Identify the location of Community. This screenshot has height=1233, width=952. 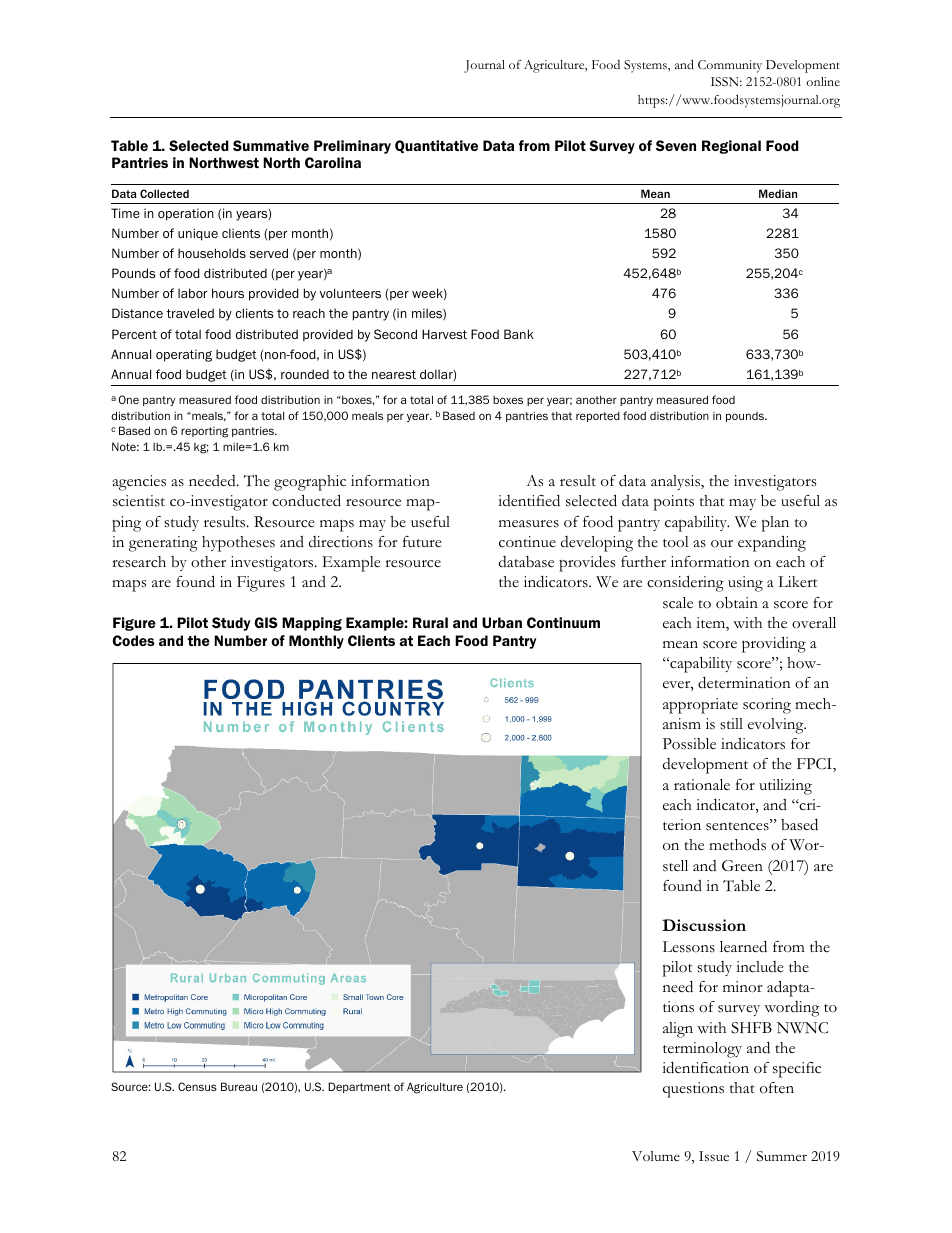
(730, 66).
